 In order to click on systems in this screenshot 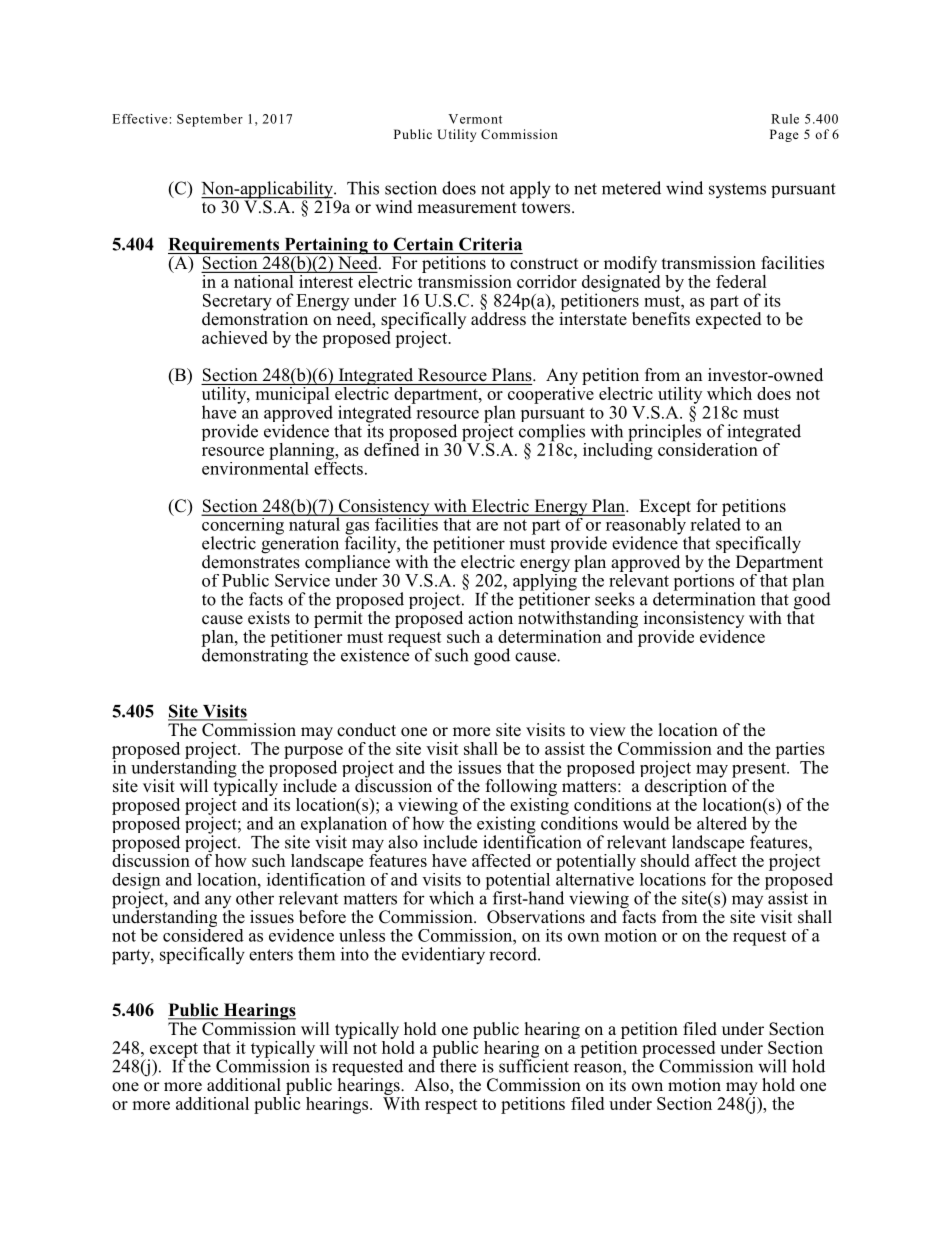, I will do `click(737, 191)`.
